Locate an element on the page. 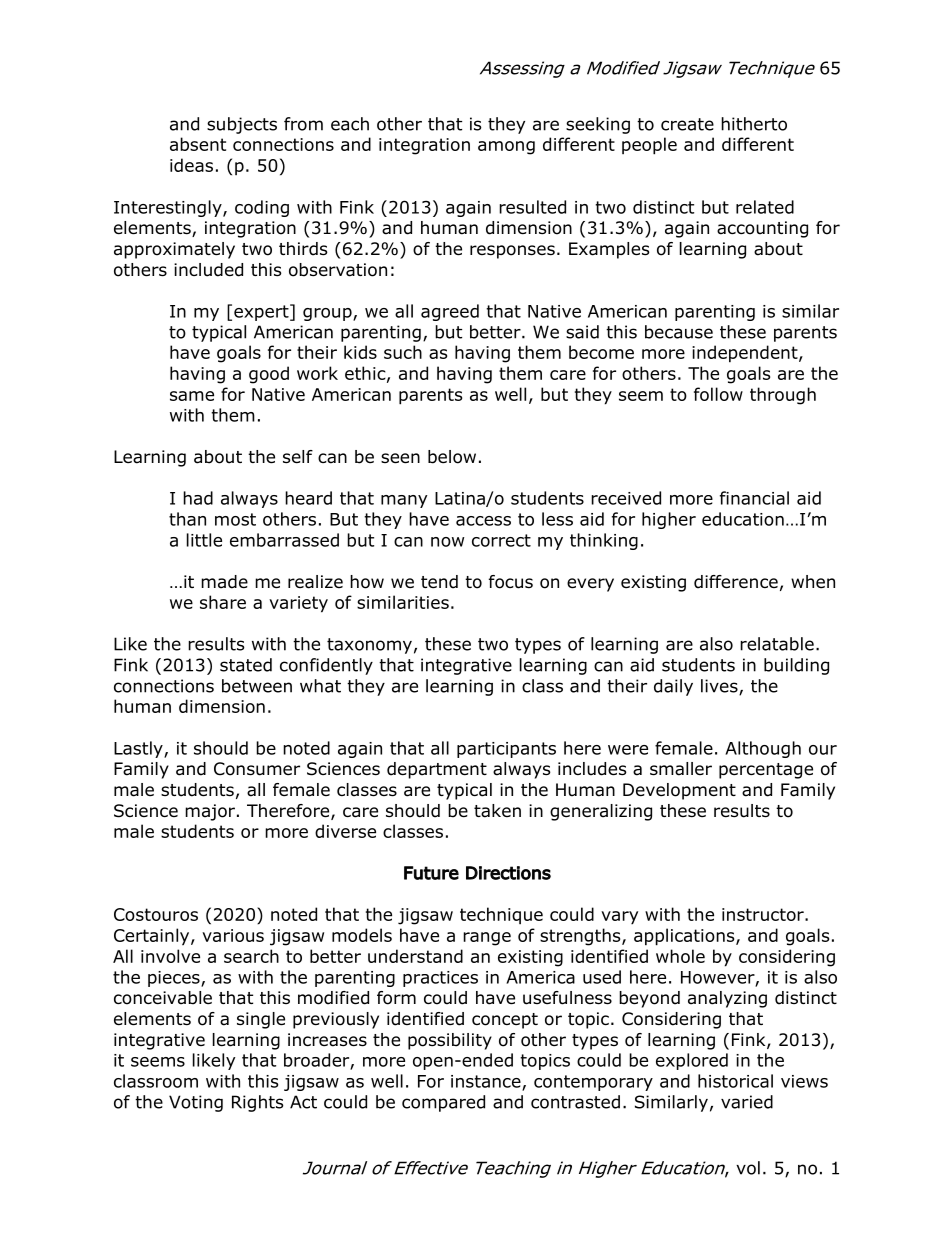 The image size is (952, 1233). share is located at coordinates (223, 602).
